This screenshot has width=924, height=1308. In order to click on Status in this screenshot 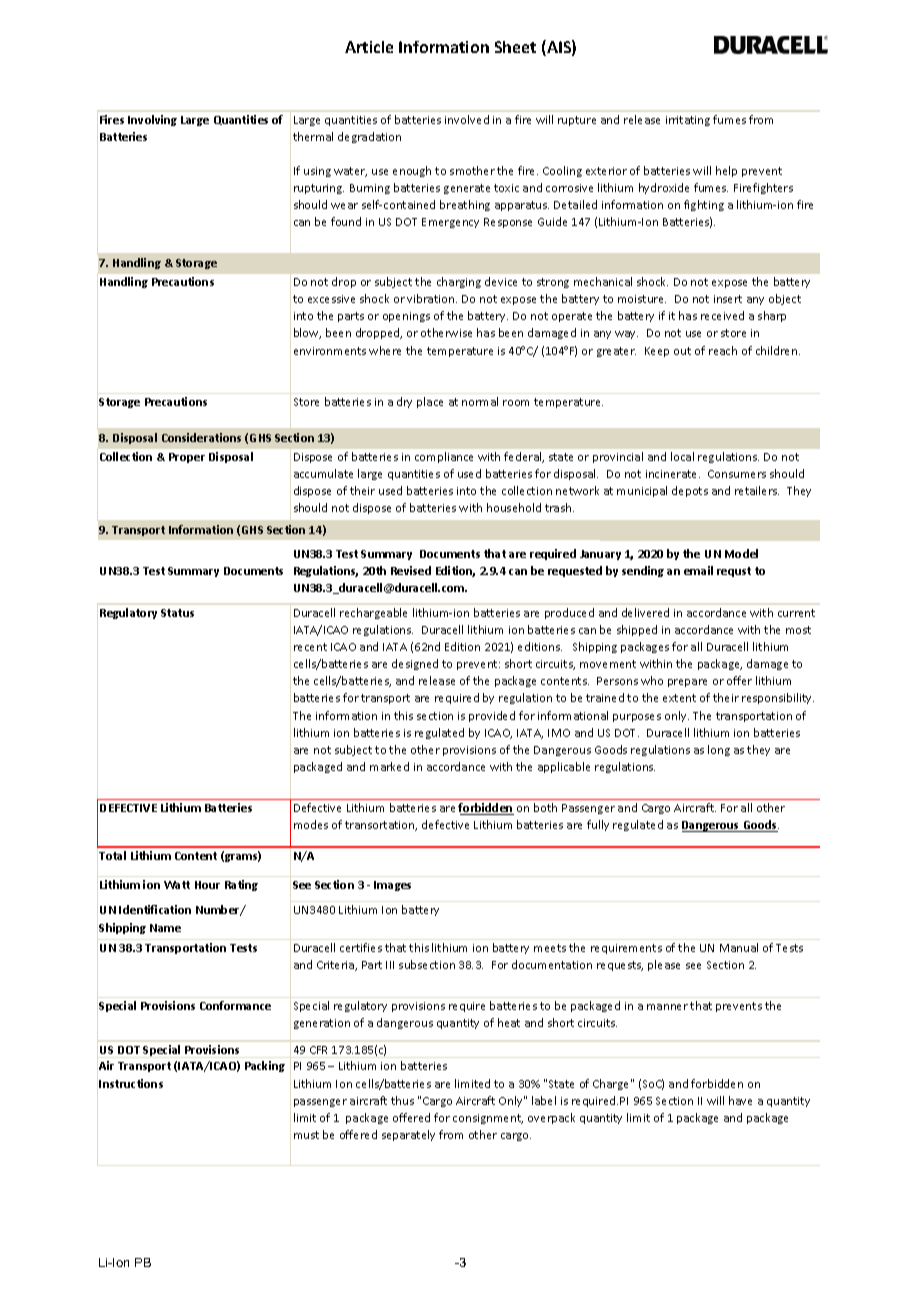, I will do `click(177, 613)`.
